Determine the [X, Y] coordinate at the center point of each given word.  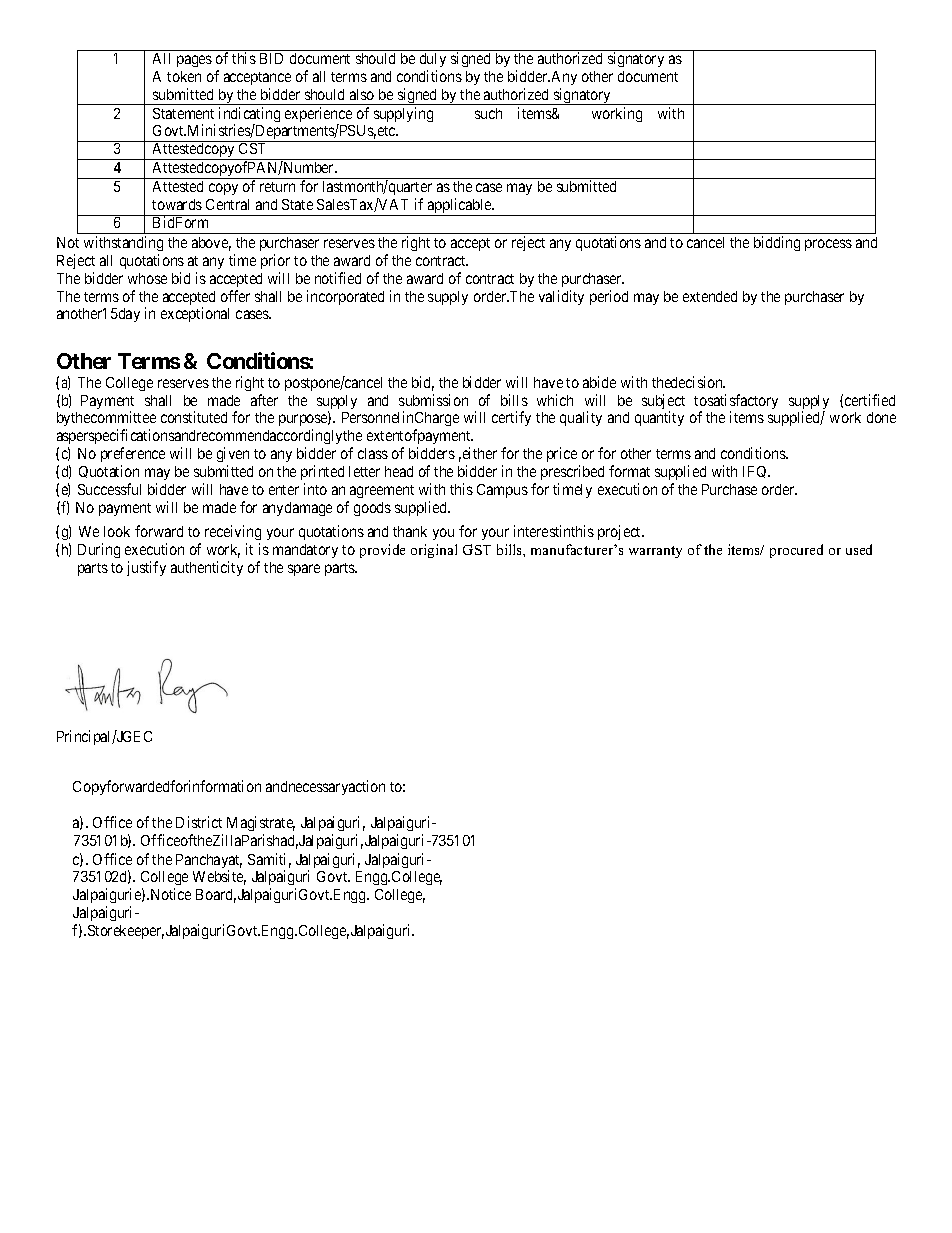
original [434, 551]
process [828, 245]
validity [561, 297]
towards [177, 204]
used [859, 549]
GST [477, 549]
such [488, 113]
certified [870, 400]
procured [796, 551]
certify [511, 418]
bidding [777, 243]
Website [219, 877]
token [184, 76]
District [199, 822]
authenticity [207, 568]
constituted [194, 417]
